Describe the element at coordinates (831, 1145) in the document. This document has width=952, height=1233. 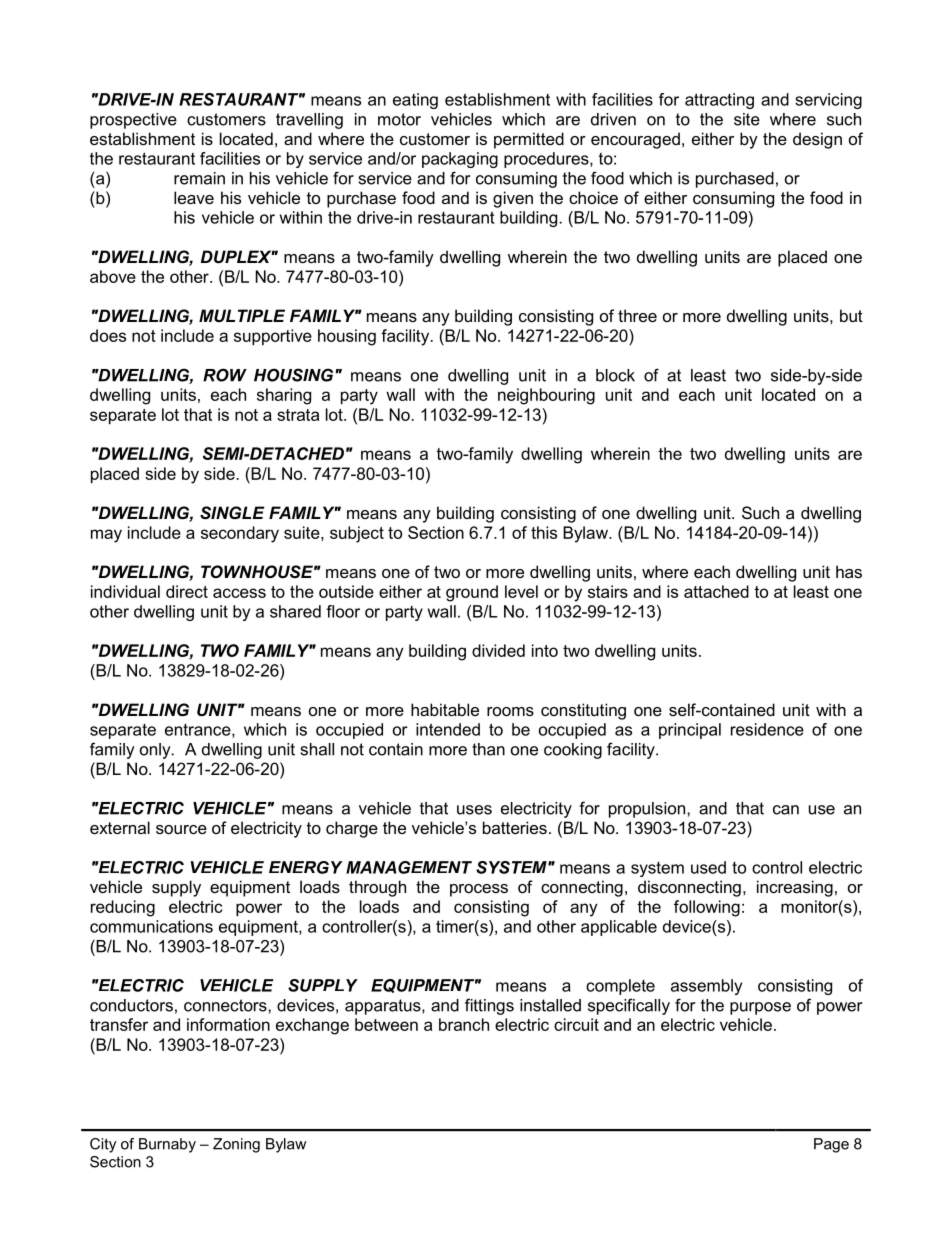
I see `Page` at that location.
